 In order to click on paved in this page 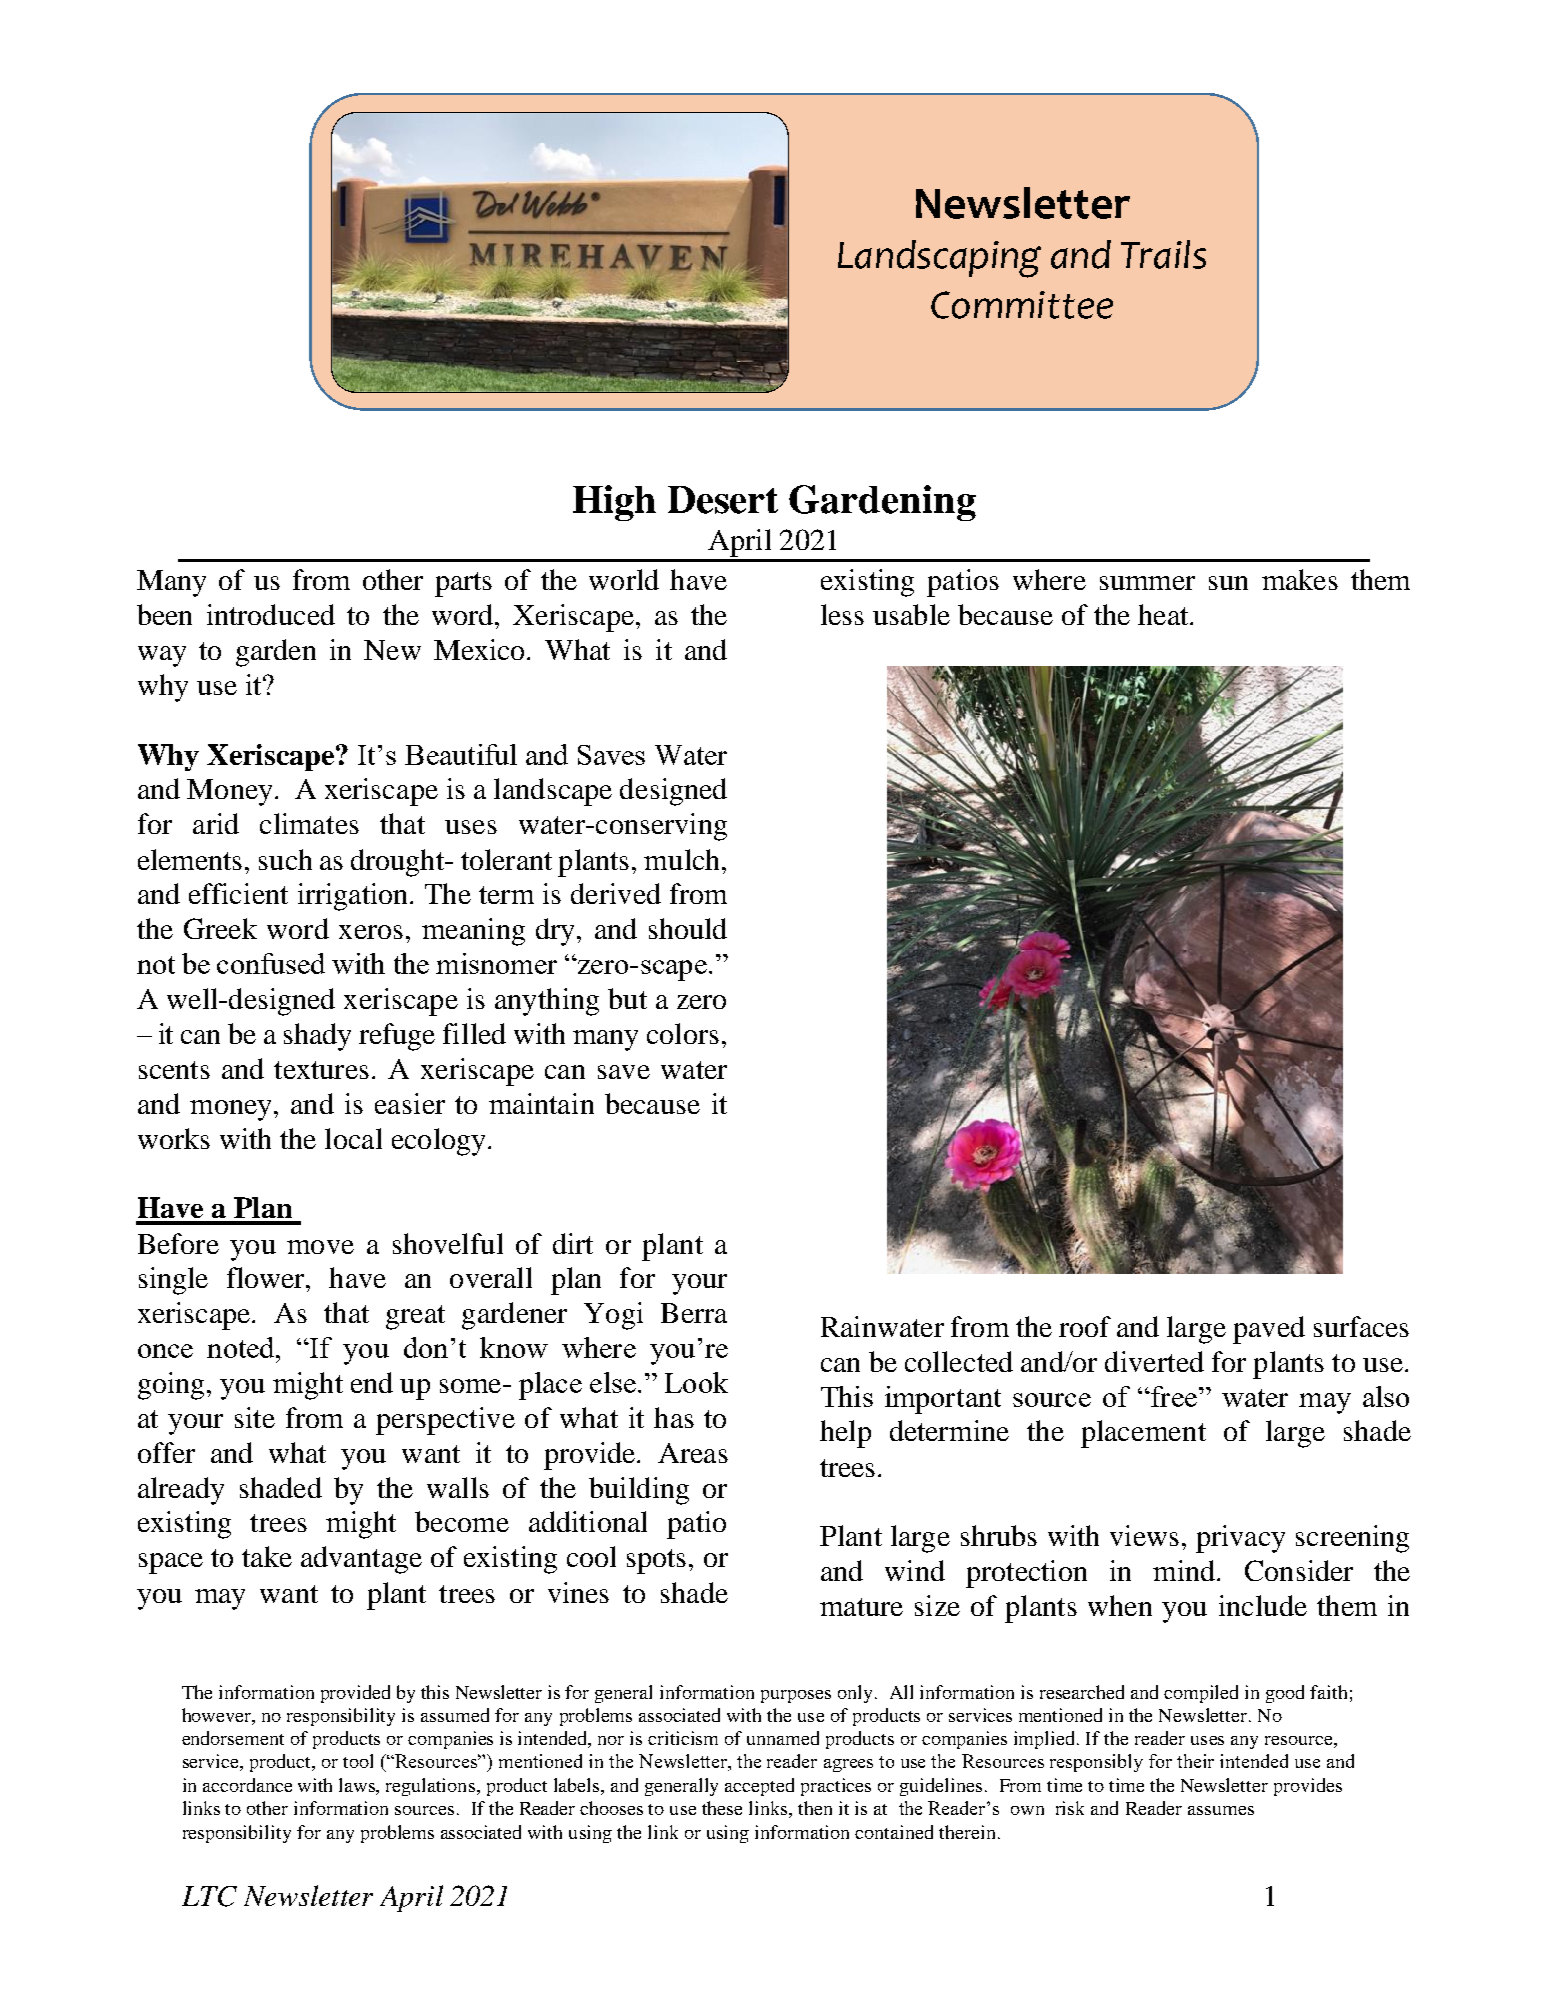, I will do `click(1269, 1330)`.
